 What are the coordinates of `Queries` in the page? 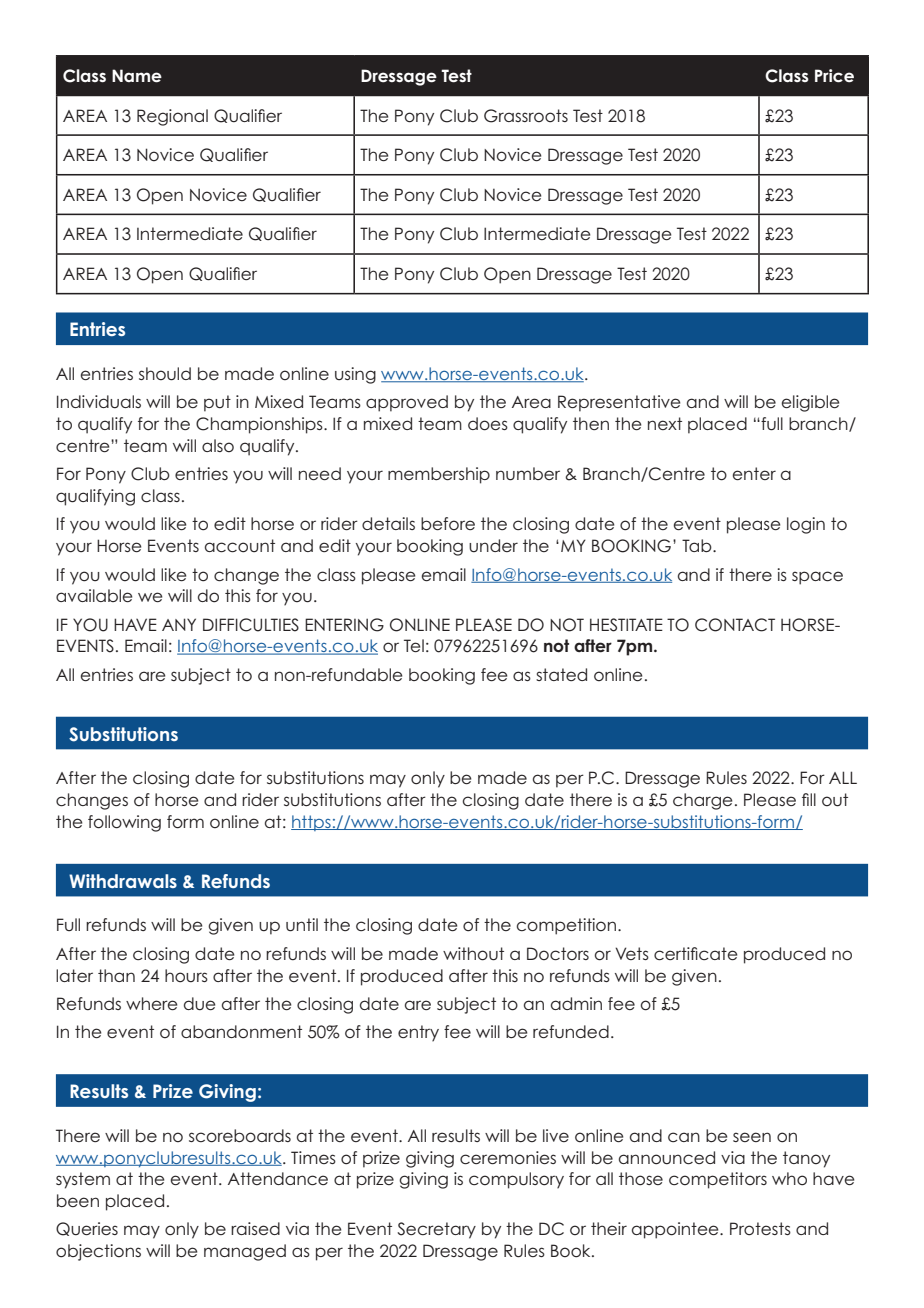 It's located at (87, 1229).
